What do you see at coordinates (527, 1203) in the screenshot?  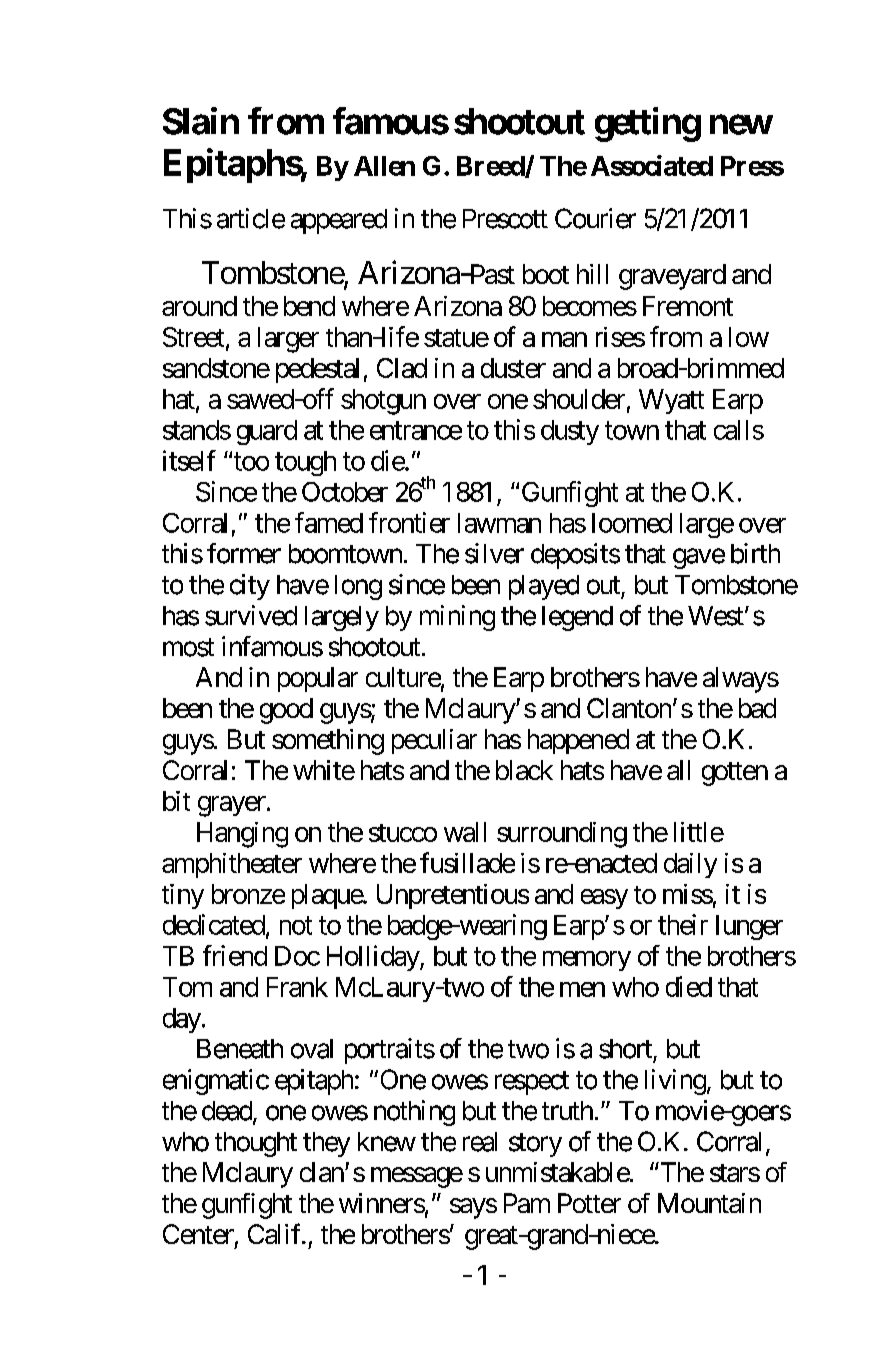 I see `Pam` at bounding box center [527, 1203].
